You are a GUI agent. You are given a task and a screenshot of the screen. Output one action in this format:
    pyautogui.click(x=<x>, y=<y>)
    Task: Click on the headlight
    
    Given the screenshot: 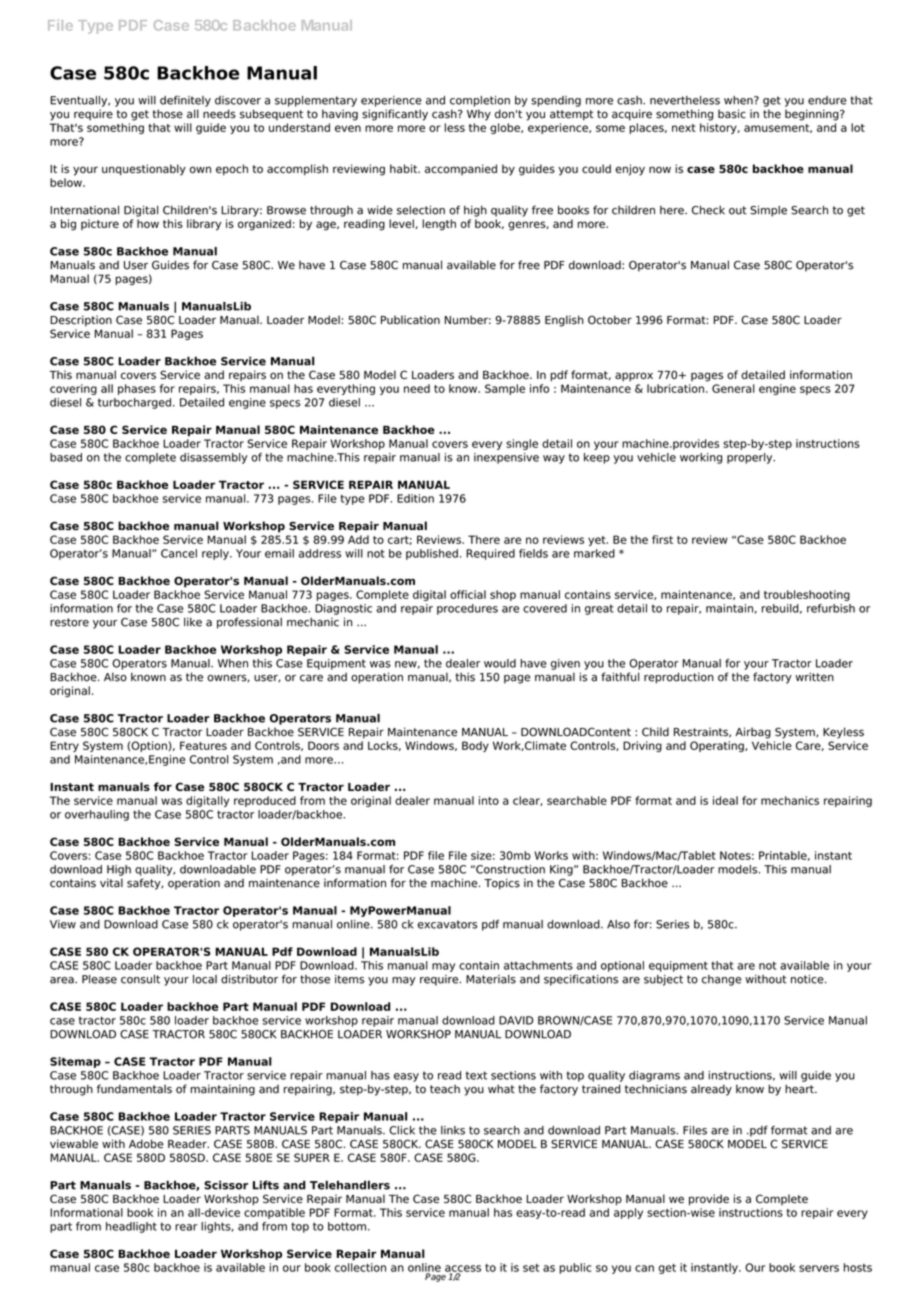 What is the action you would take?
    pyautogui.click(x=131, y=1227)
